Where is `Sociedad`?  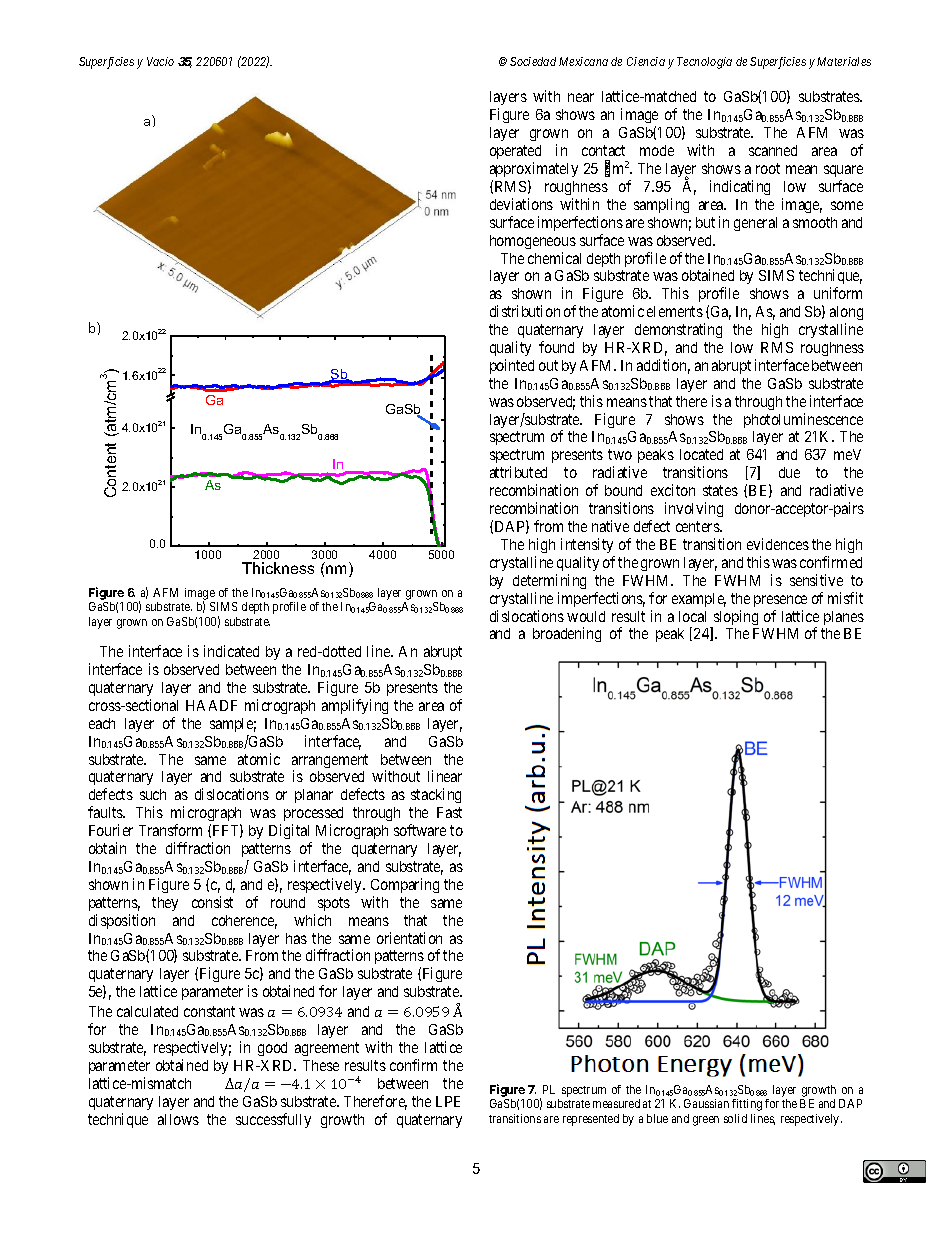 Sociedad is located at coordinates (533, 61).
